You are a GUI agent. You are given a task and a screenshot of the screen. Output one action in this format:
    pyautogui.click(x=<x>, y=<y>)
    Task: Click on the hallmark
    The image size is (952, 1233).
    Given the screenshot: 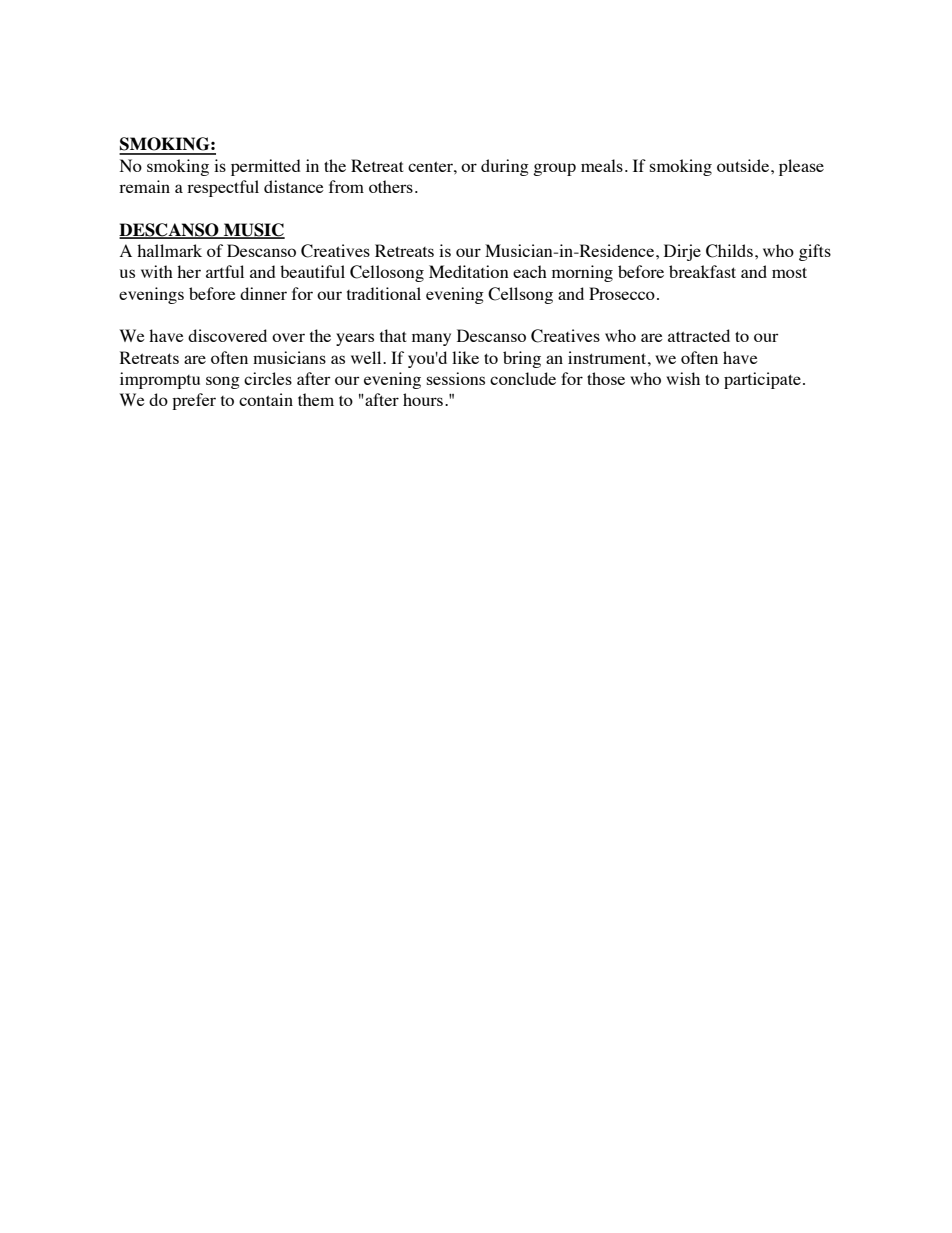 What is the action you would take?
    pyautogui.click(x=169, y=250)
